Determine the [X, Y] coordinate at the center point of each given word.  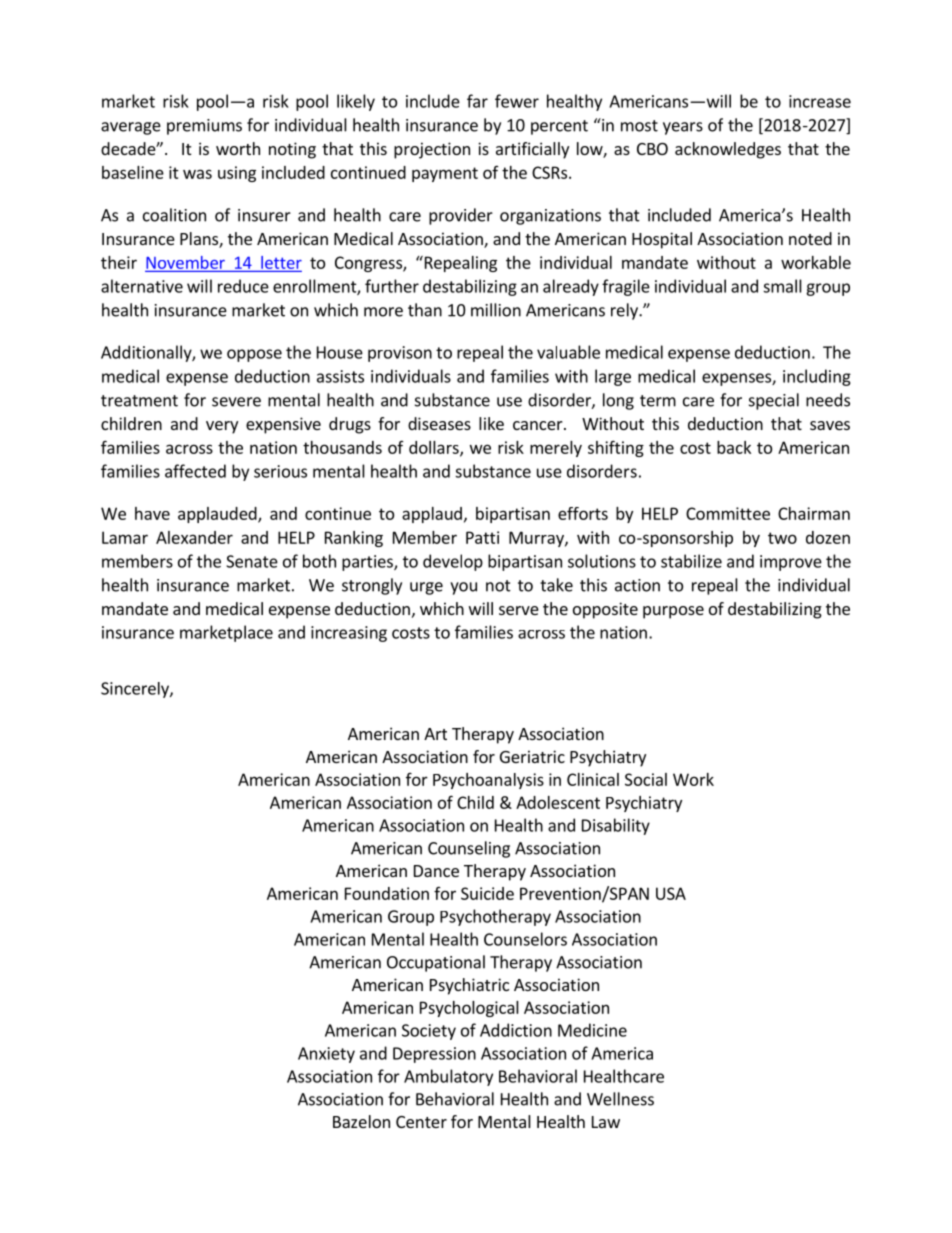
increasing [349, 634]
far [477, 101]
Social [646, 779]
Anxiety [326, 1055]
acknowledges [728, 150]
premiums [204, 127]
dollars [435, 448]
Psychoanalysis [488, 781]
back [734, 447]
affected [195, 471]
